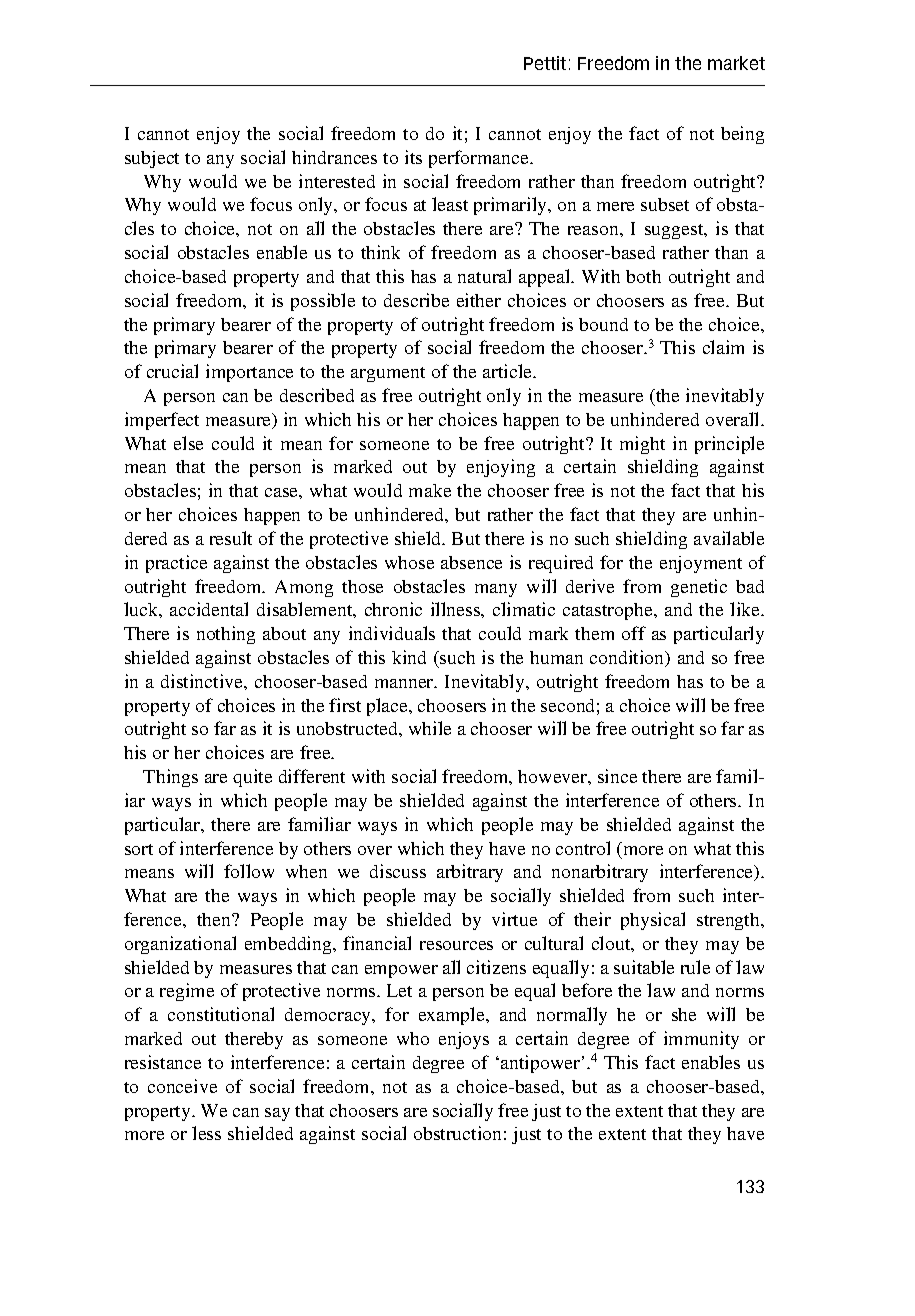 The image size is (915, 1316). I want to click on its, so click(413, 157).
